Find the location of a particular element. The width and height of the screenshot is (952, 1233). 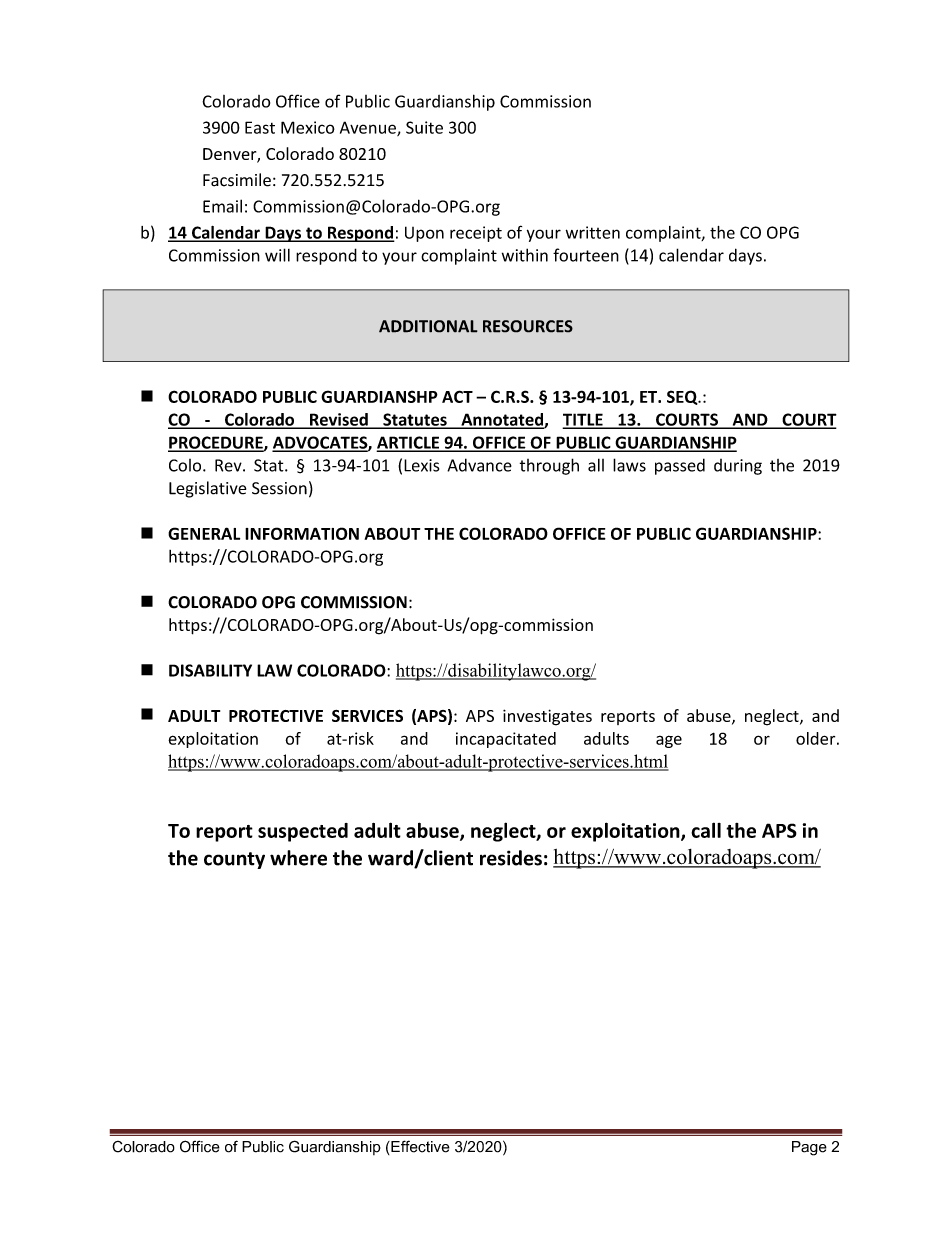

during is located at coordinates (738, 467).
